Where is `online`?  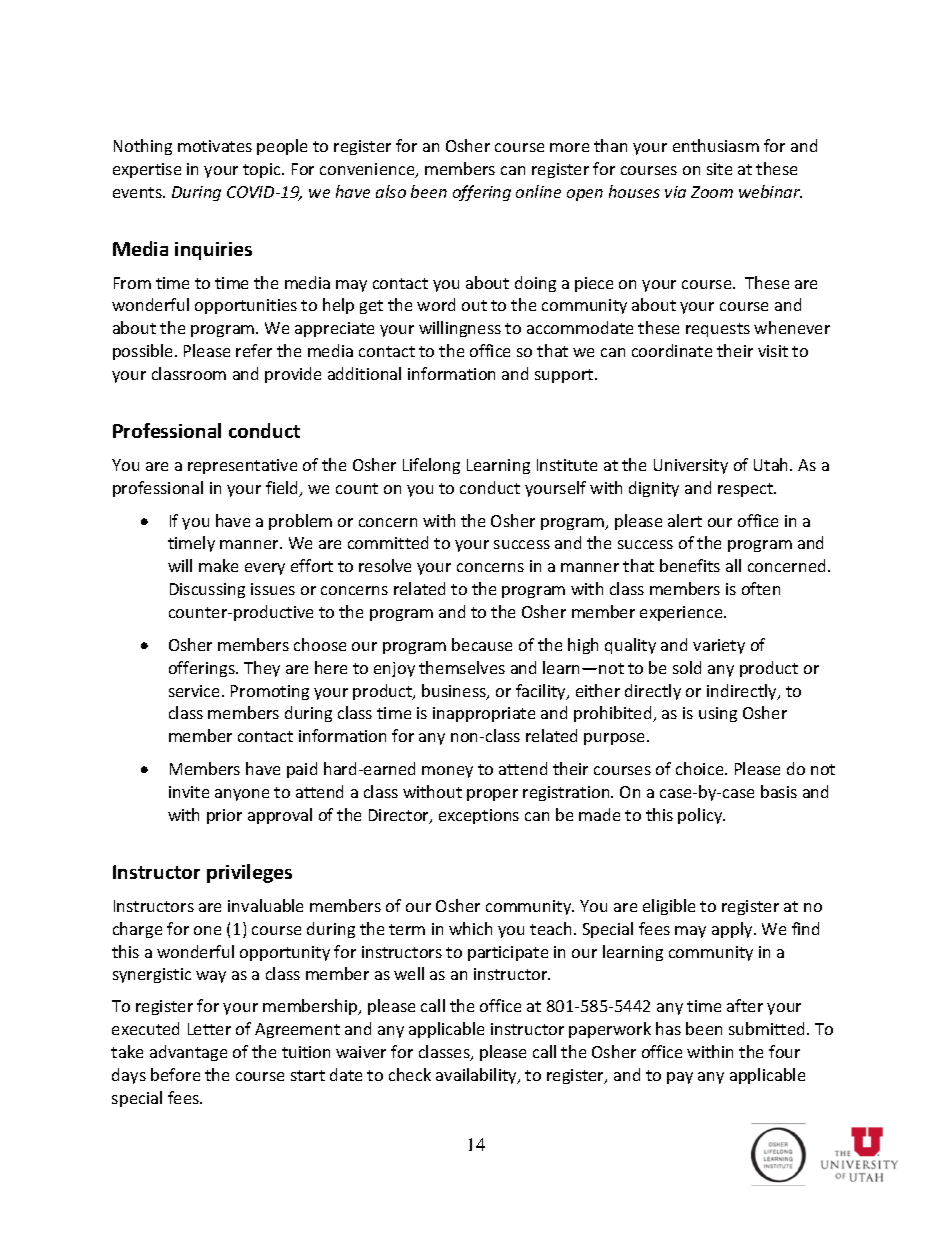
online is located at coordinates (538, 191).
